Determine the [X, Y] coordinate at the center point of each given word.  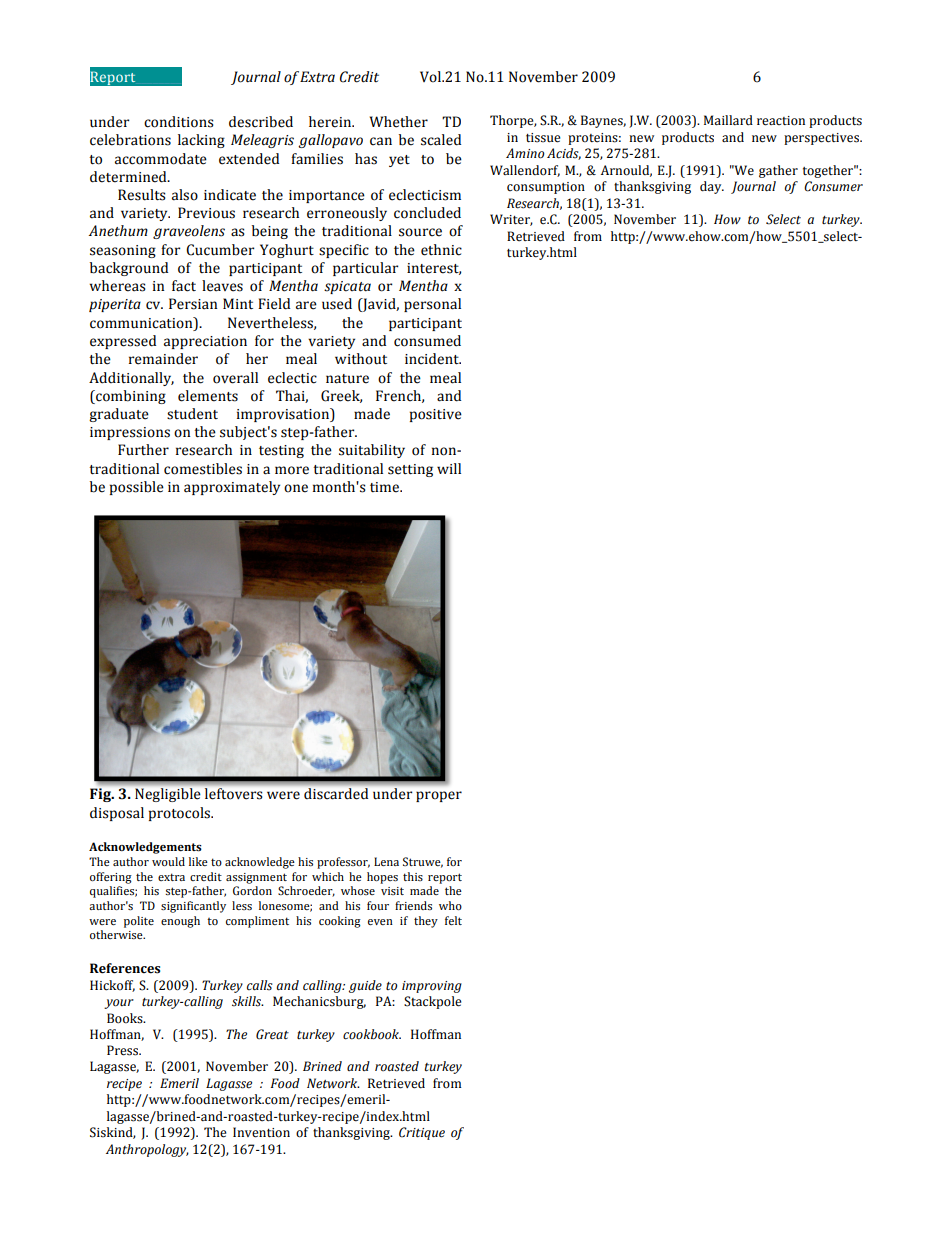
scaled [441, 140]
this [413, 876]
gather [778, 171]
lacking [201, 141]
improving [432, 987]
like [198, 861]
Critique [422, 1133]
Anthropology [147, 1150]
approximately [232, 488]
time [386, 487]
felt [453, 920]
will [449, 468]
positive [436, 415]
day [712, 187]
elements [208, 396]
